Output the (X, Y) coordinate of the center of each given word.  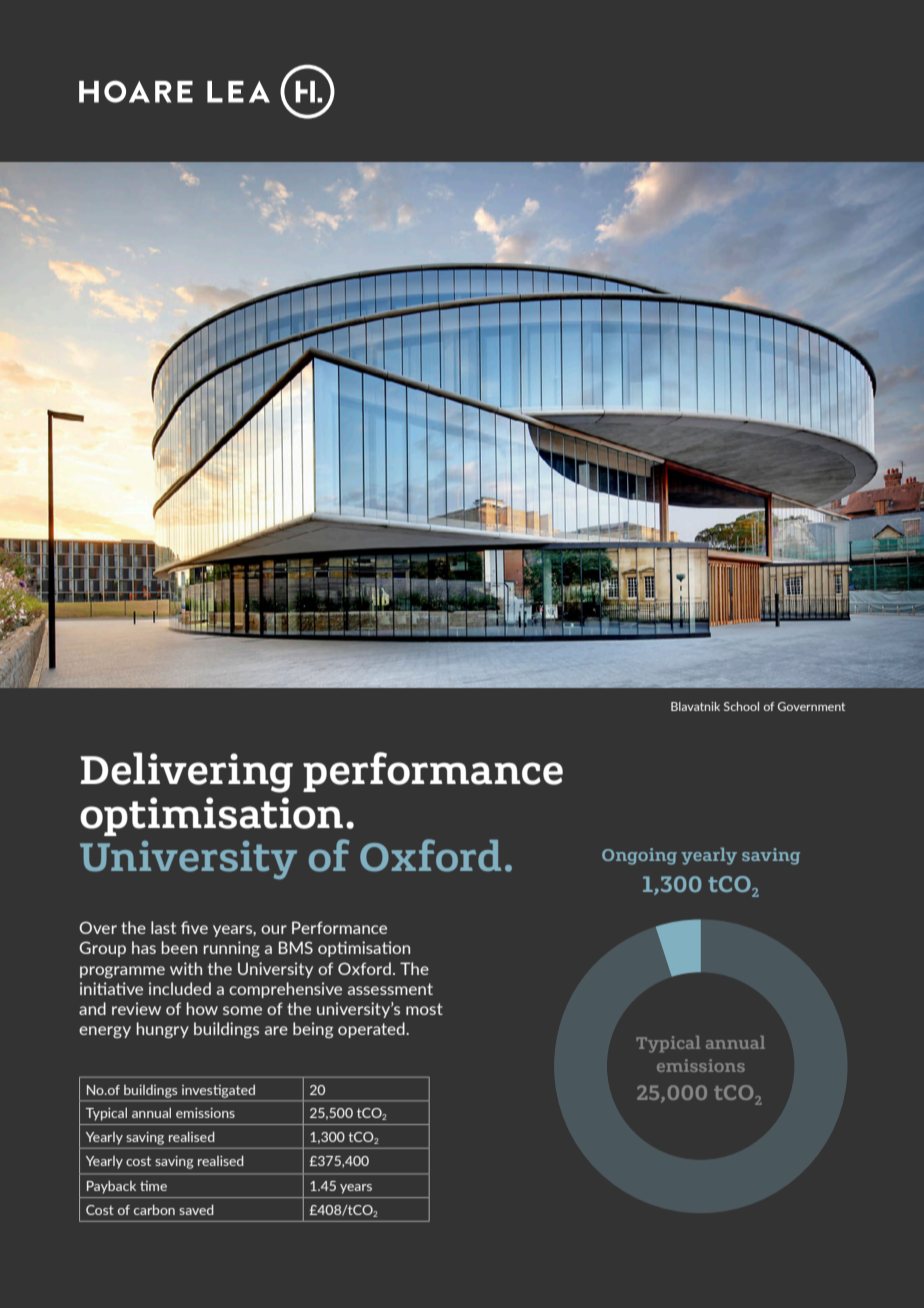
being (313, 1030)
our (274, 929)
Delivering (186, 772)
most (424, 1009)
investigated (218, 1091)
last (163, 927)
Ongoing (639, 856)
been (179, 947)
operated (372, 1030)
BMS (296, 947)
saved (196, 1209)
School (741, 706)
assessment (390, 989)
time (153, 1186)
